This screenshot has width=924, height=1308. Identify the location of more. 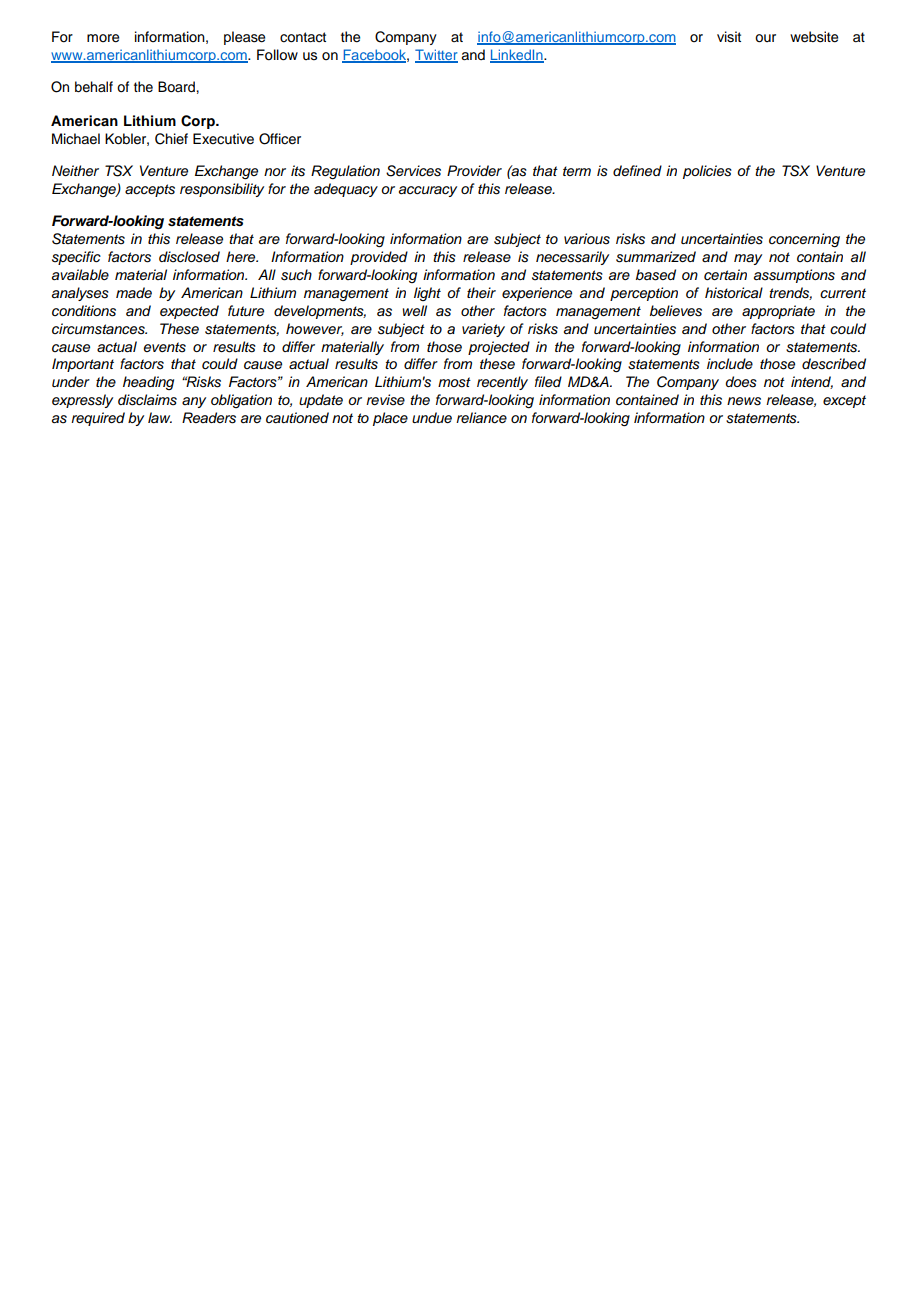
(103, 38).
